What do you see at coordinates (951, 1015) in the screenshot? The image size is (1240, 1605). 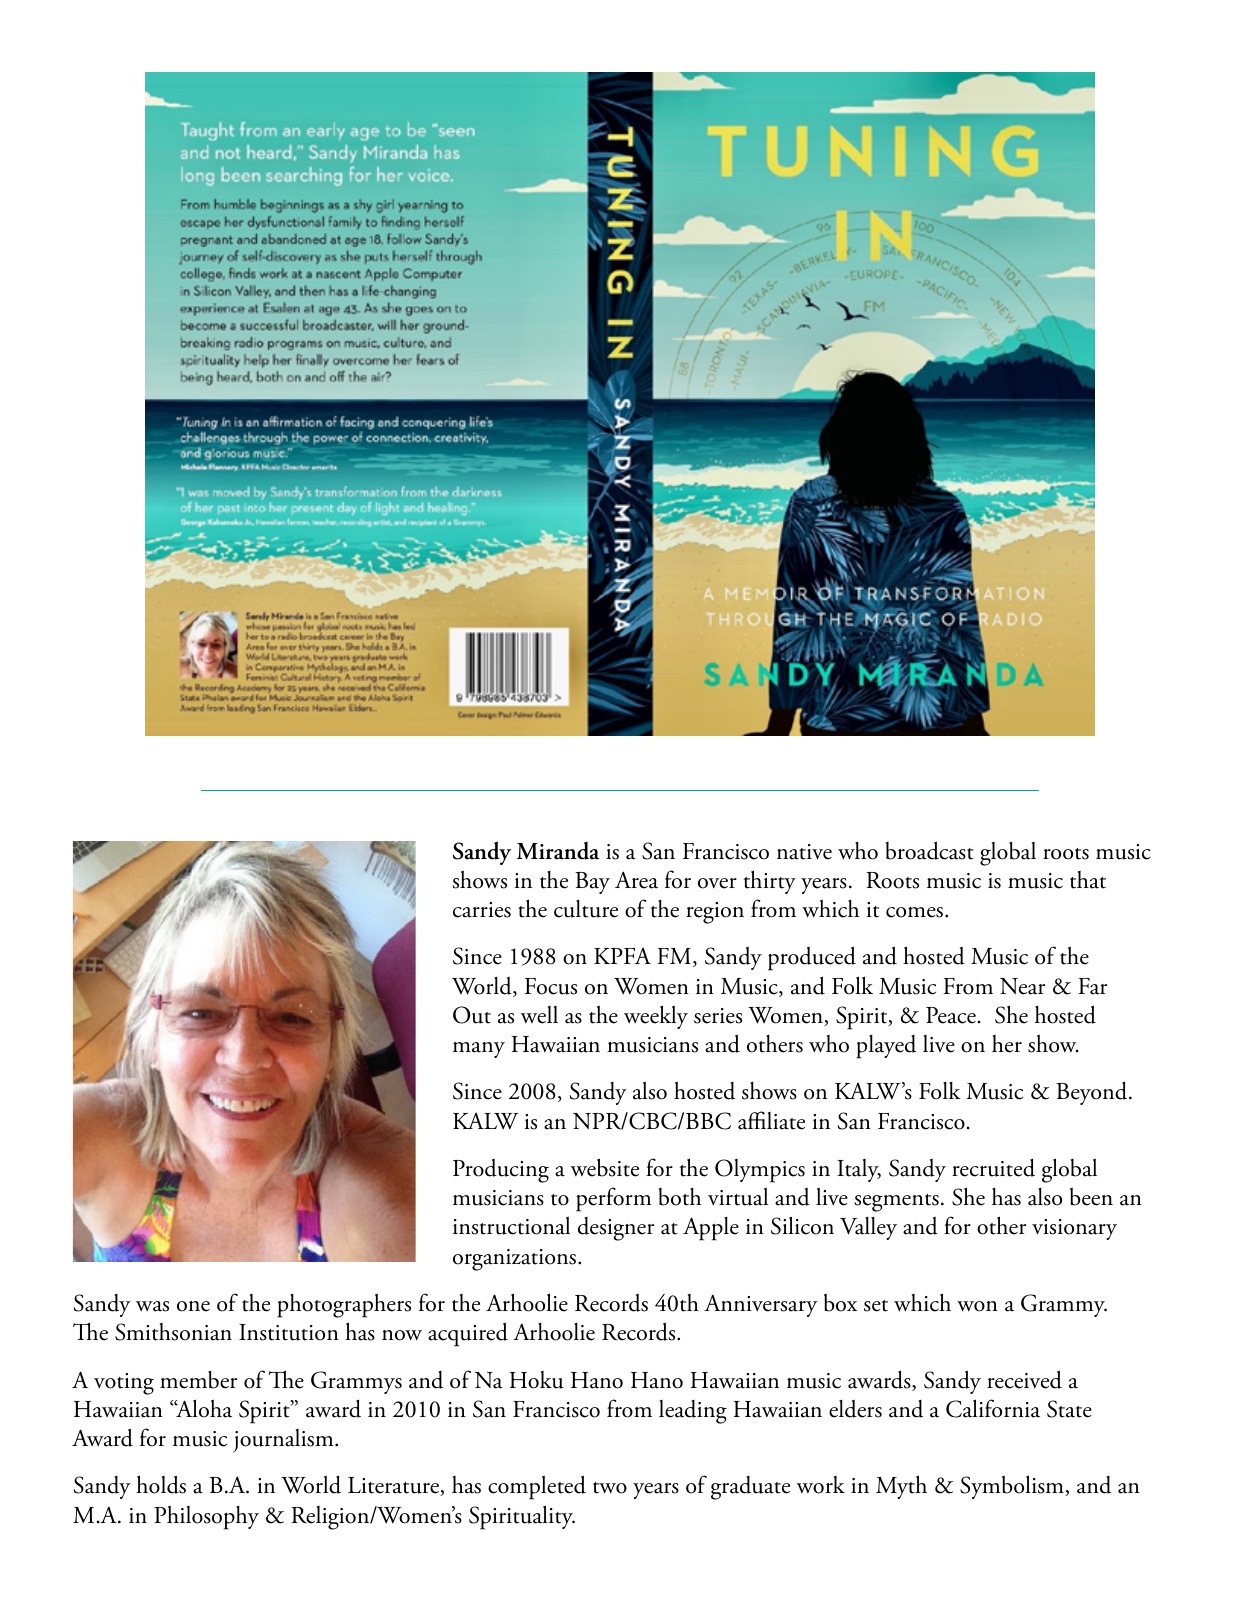 I see `Peace` at bounding box center [951, 1015].
